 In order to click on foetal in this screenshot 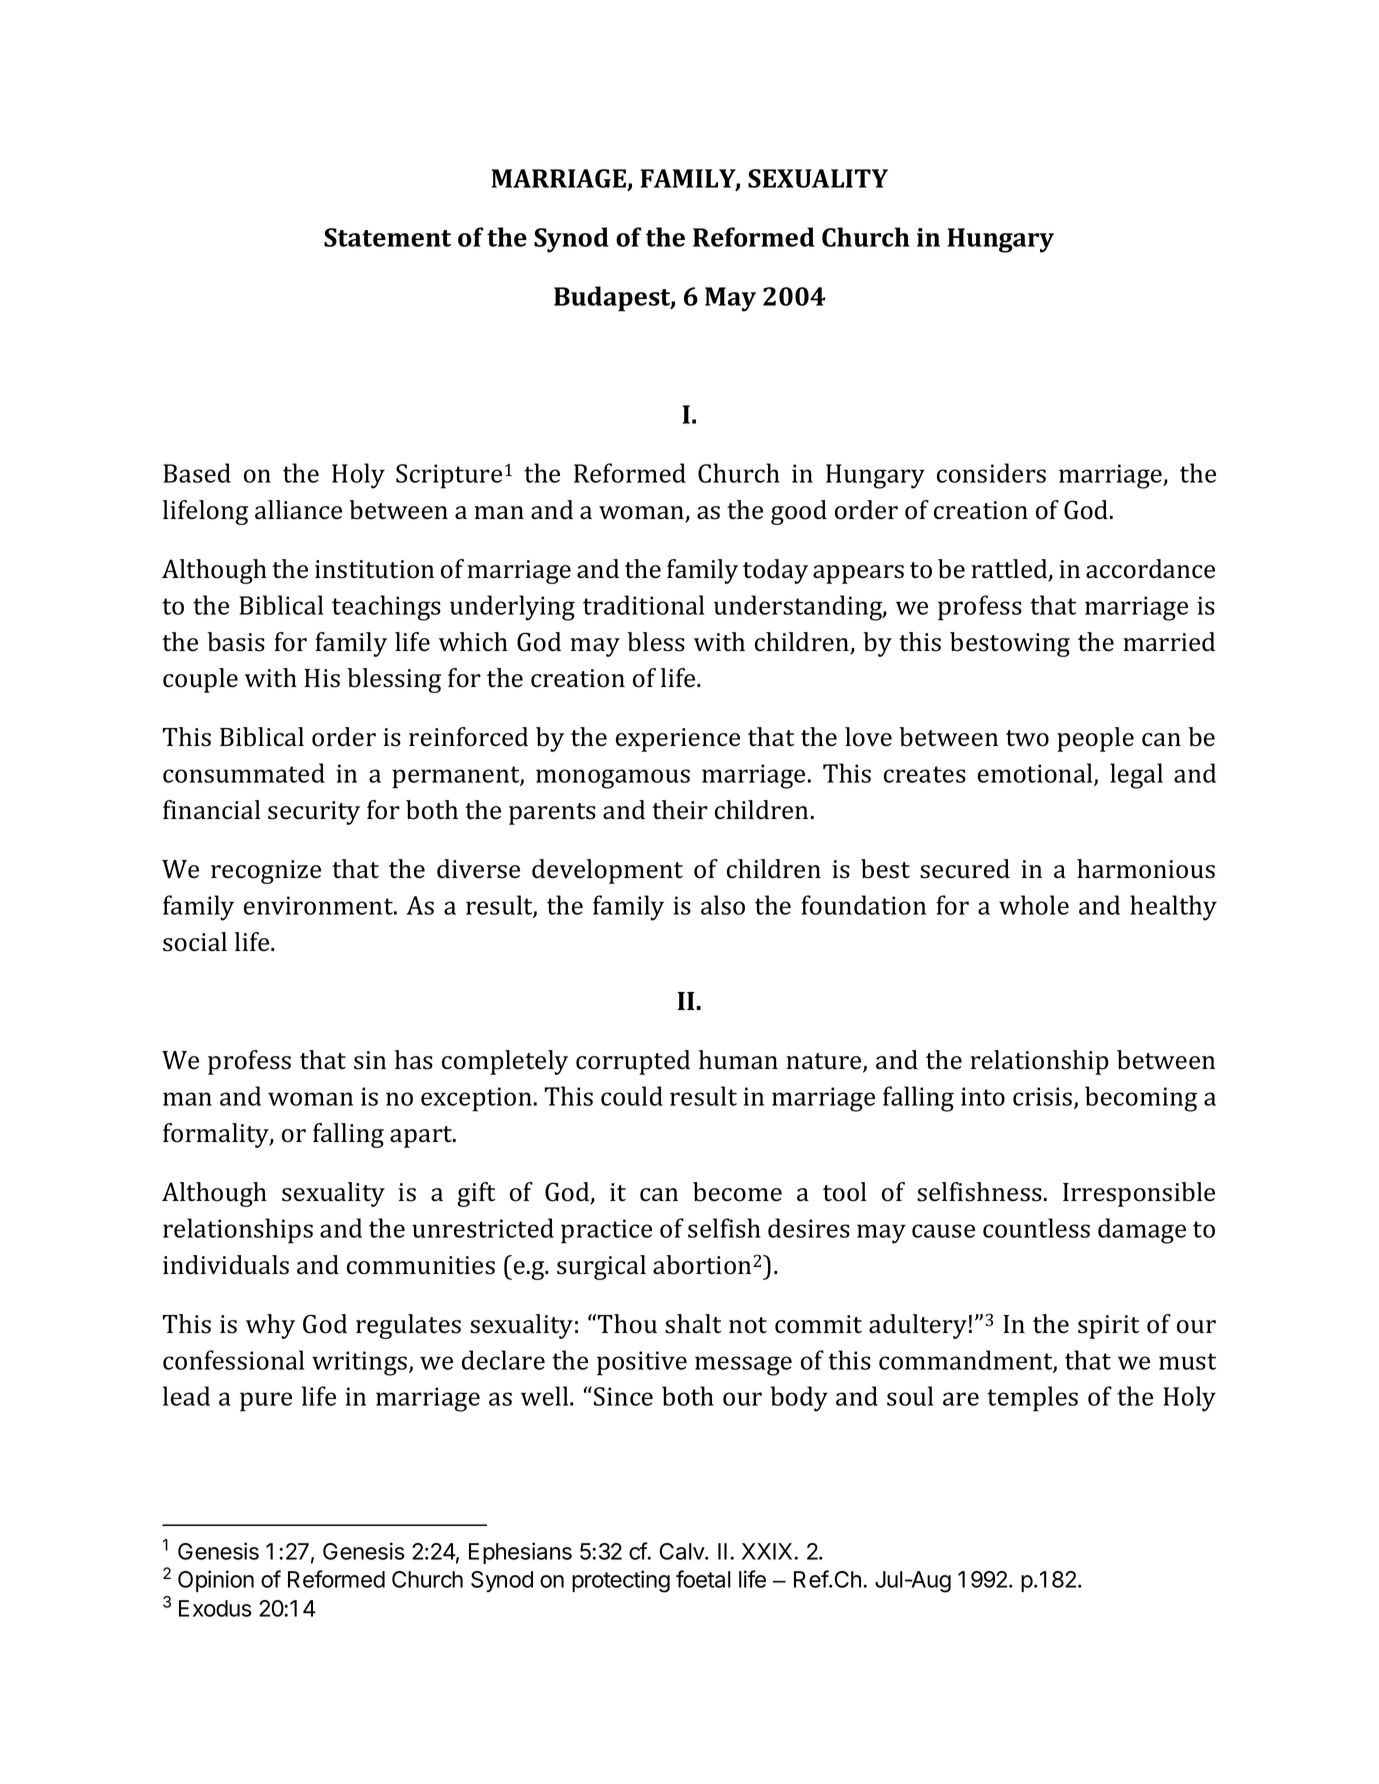, I will do `click(703, 1579)`.
